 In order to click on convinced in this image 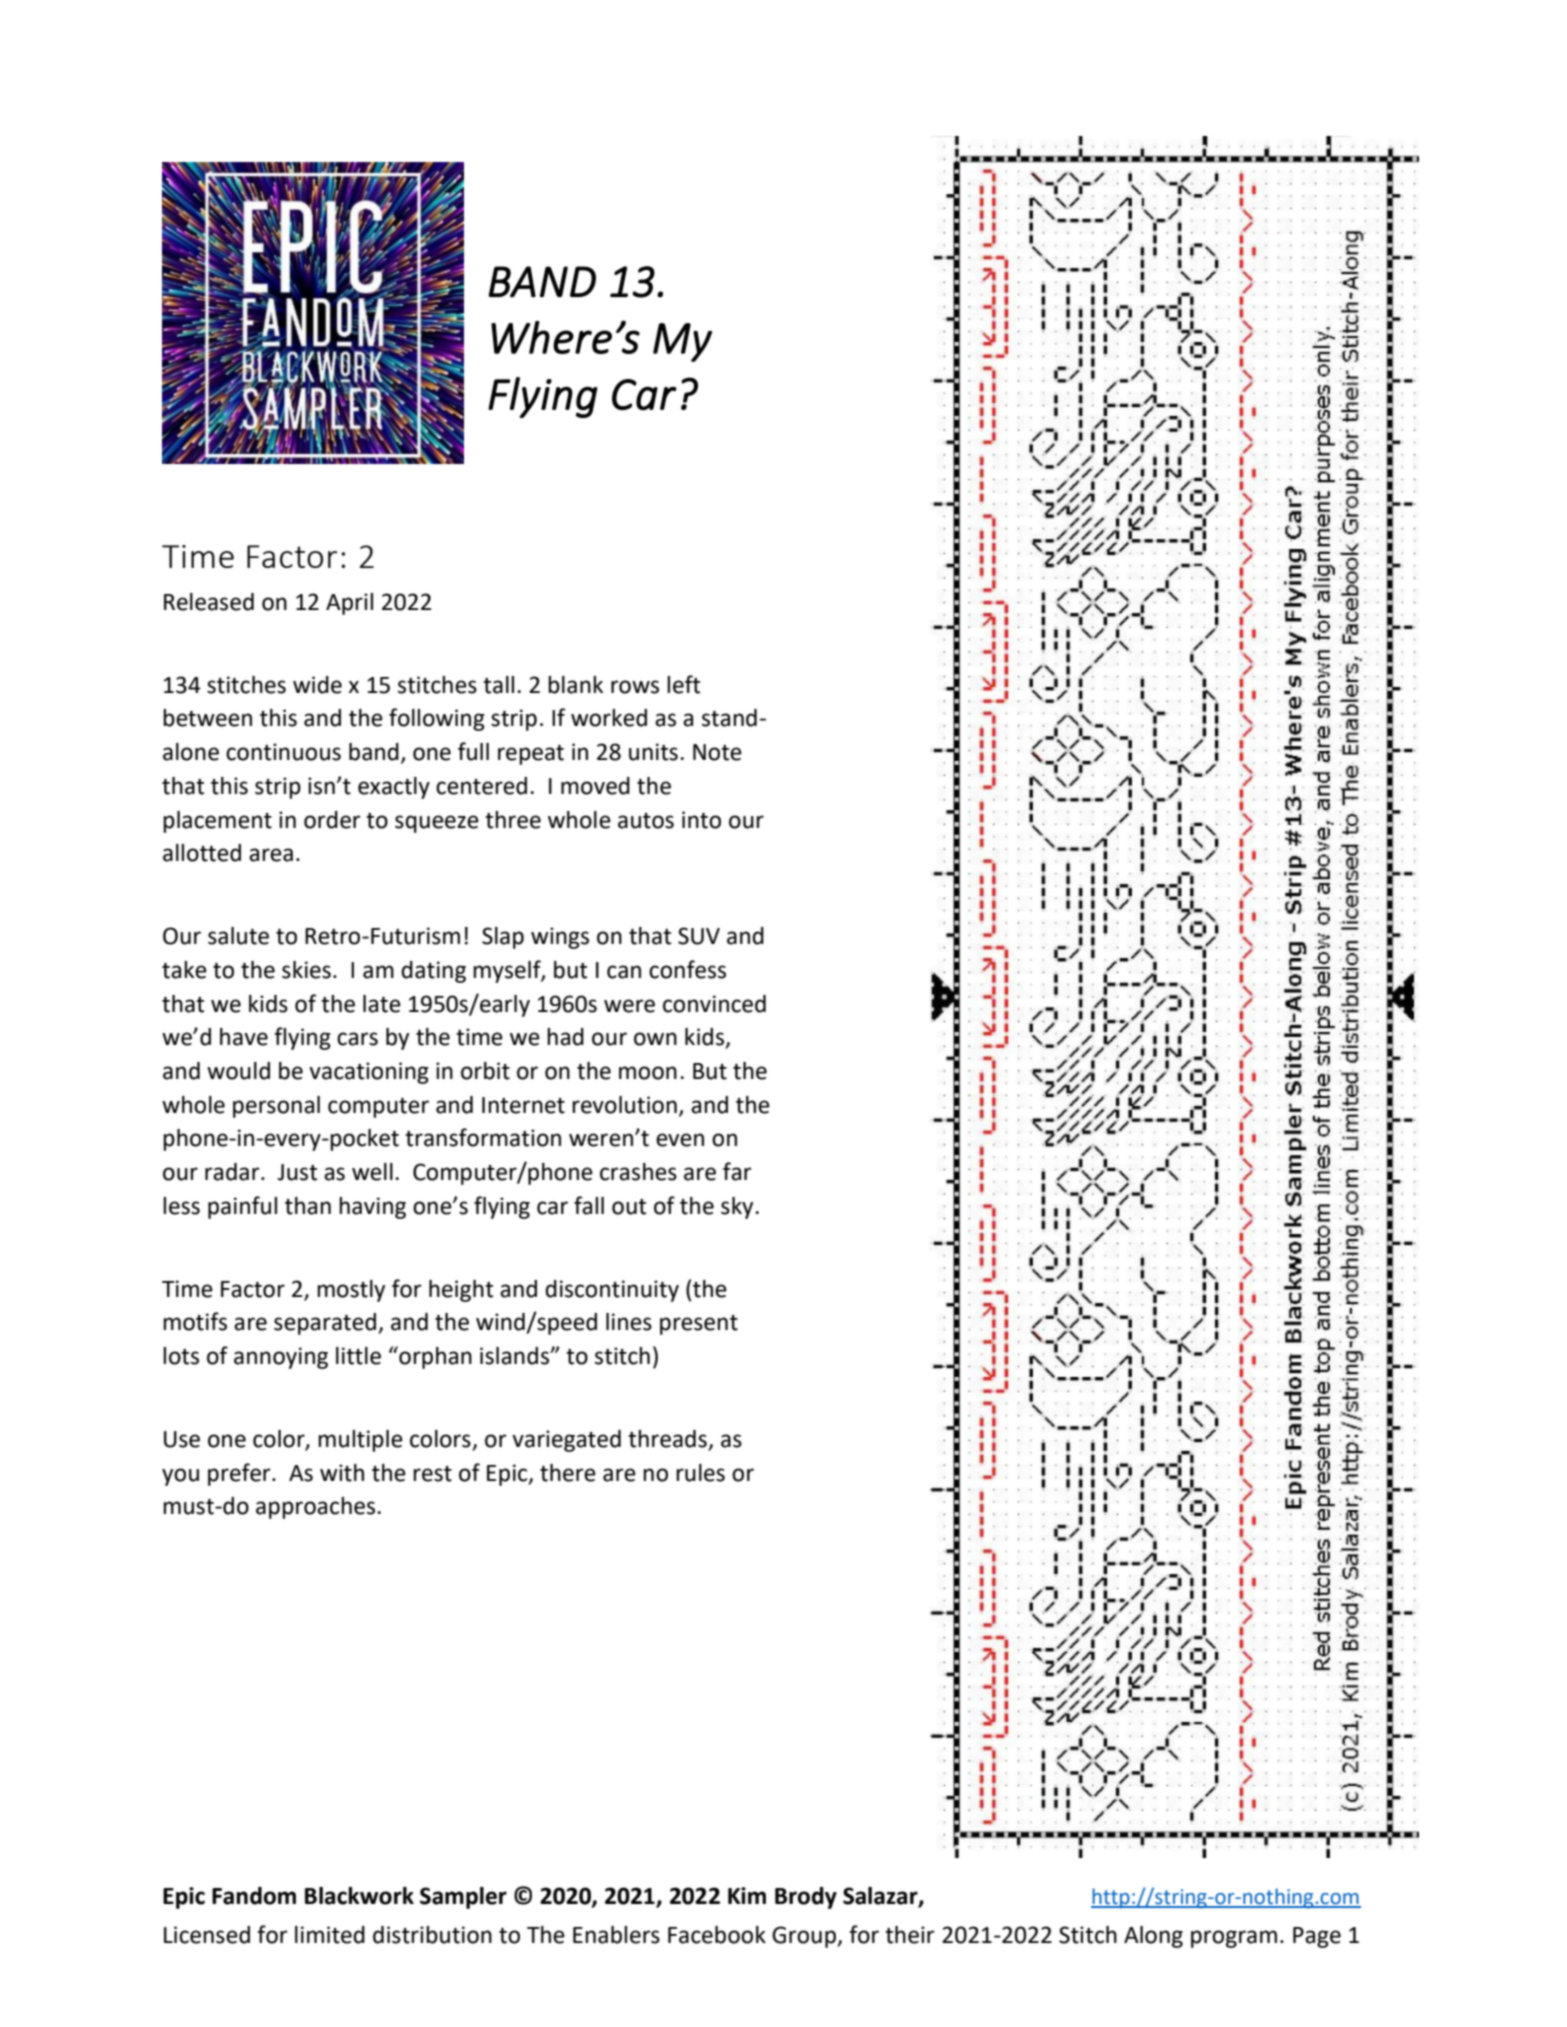, I will do `click(714, 1004)`.
